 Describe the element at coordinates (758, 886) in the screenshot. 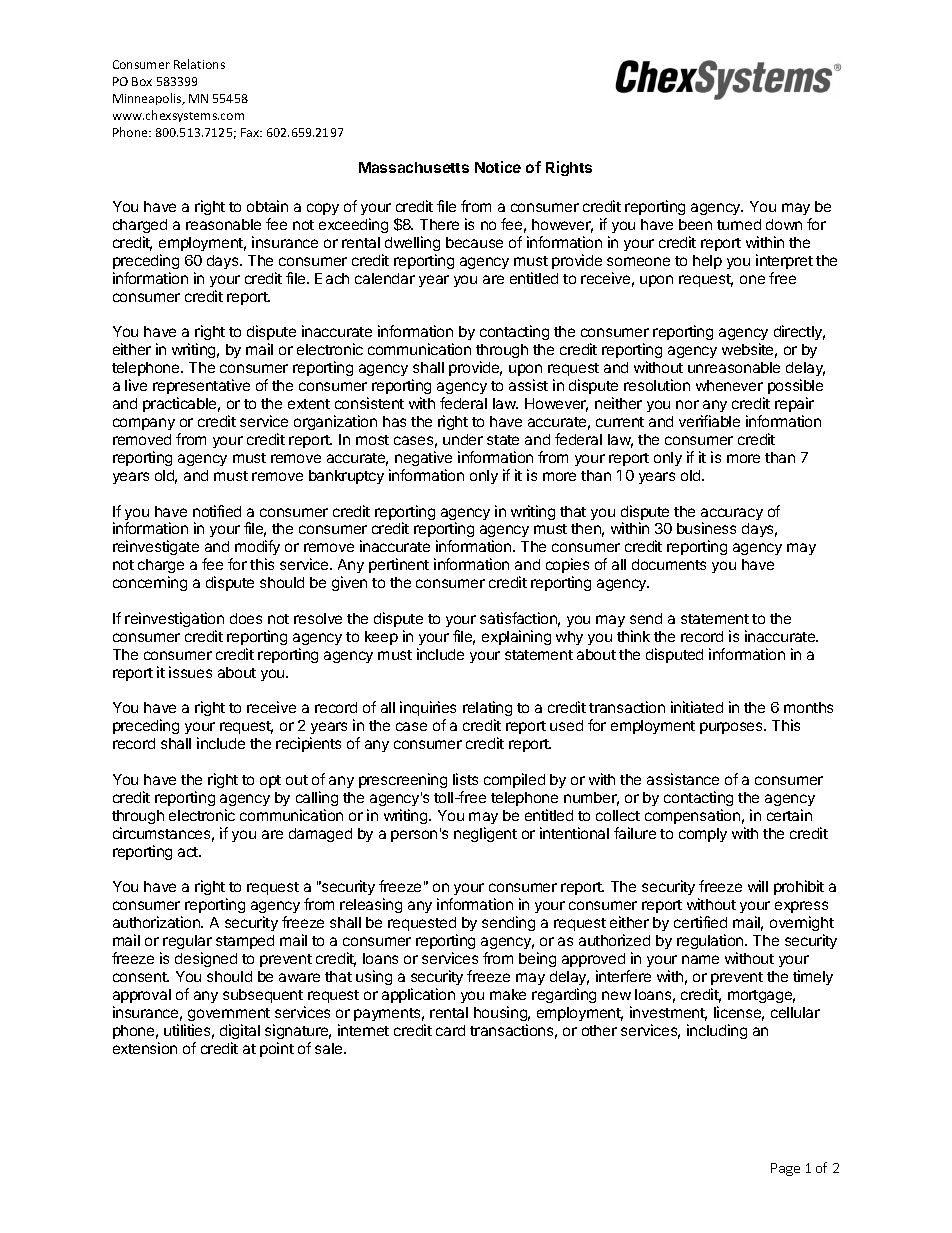

I see `will` at that location.
